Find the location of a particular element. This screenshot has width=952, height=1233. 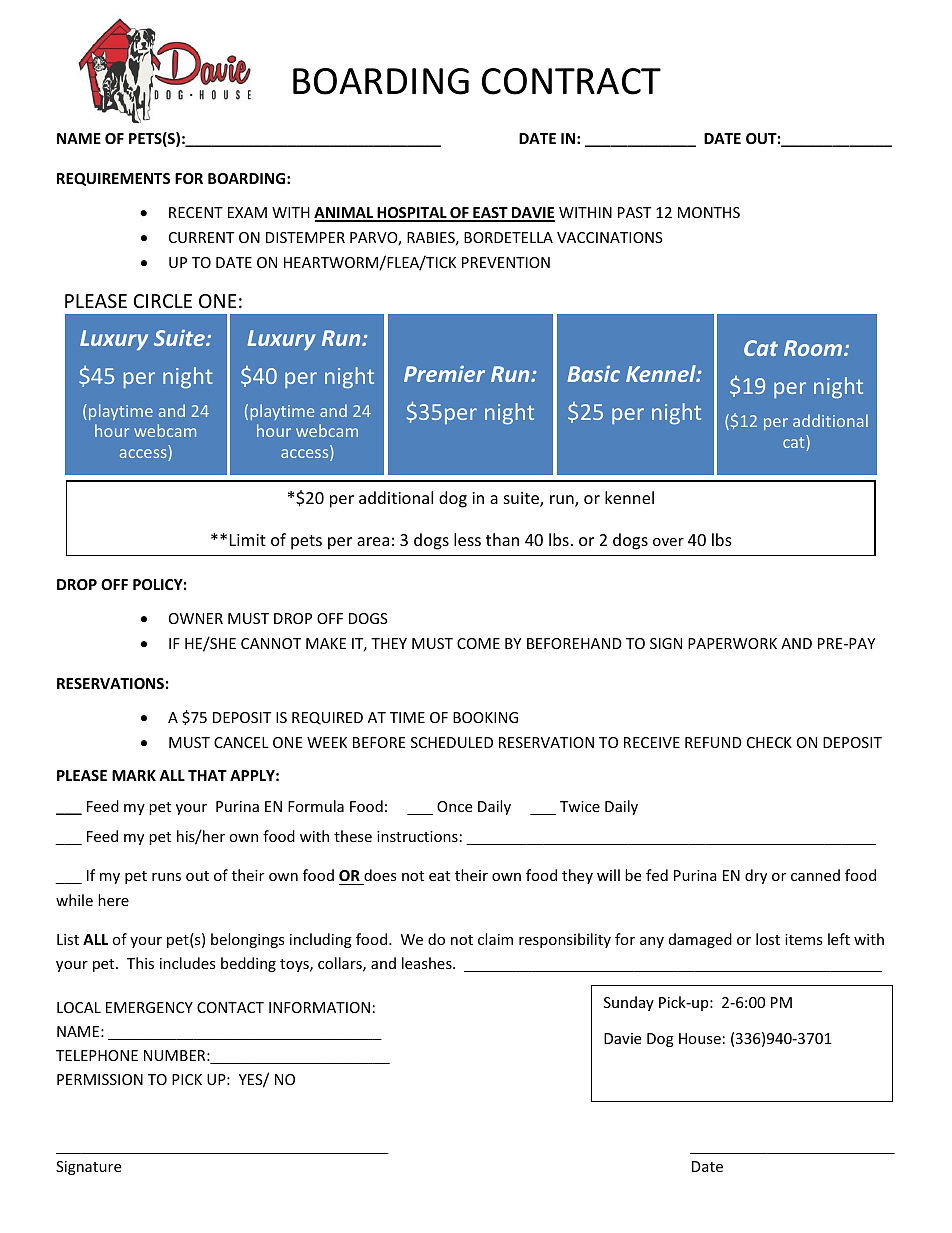

TELEPHONE is located at coordinates (97, 1055).
